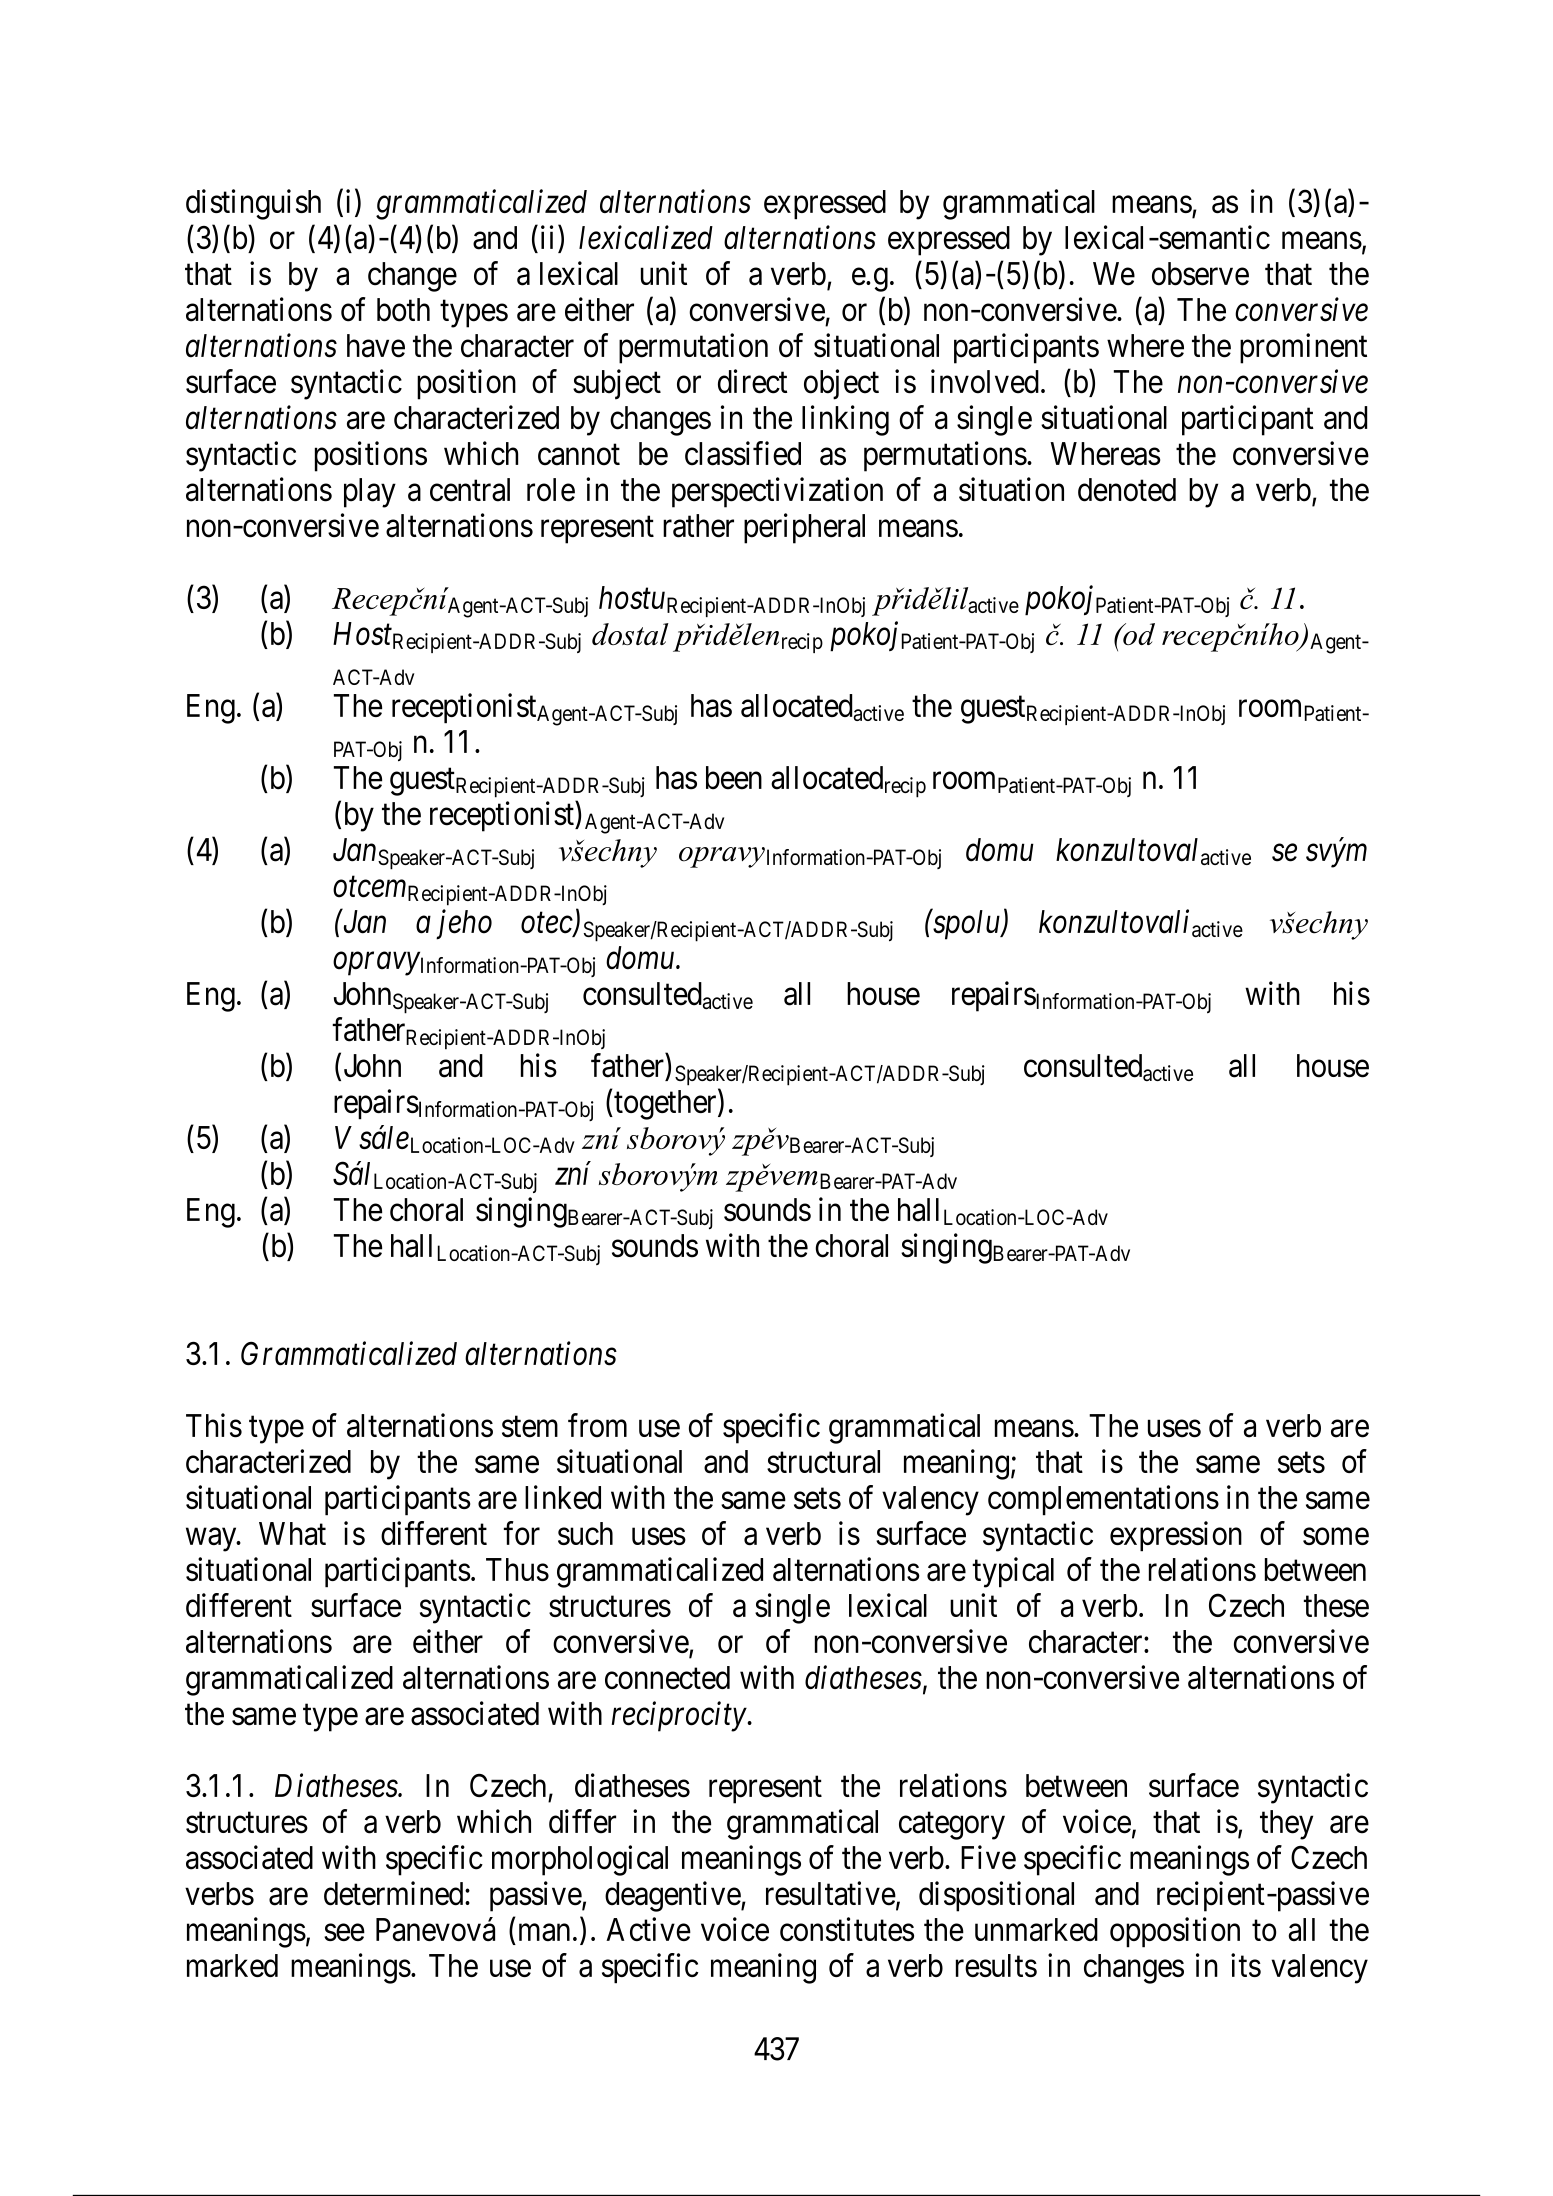 Image resolution: width=1553 pixels, height=2196 pixels. Describe the element at coordinates (734, 778) in the image. I see `been` at that location.
